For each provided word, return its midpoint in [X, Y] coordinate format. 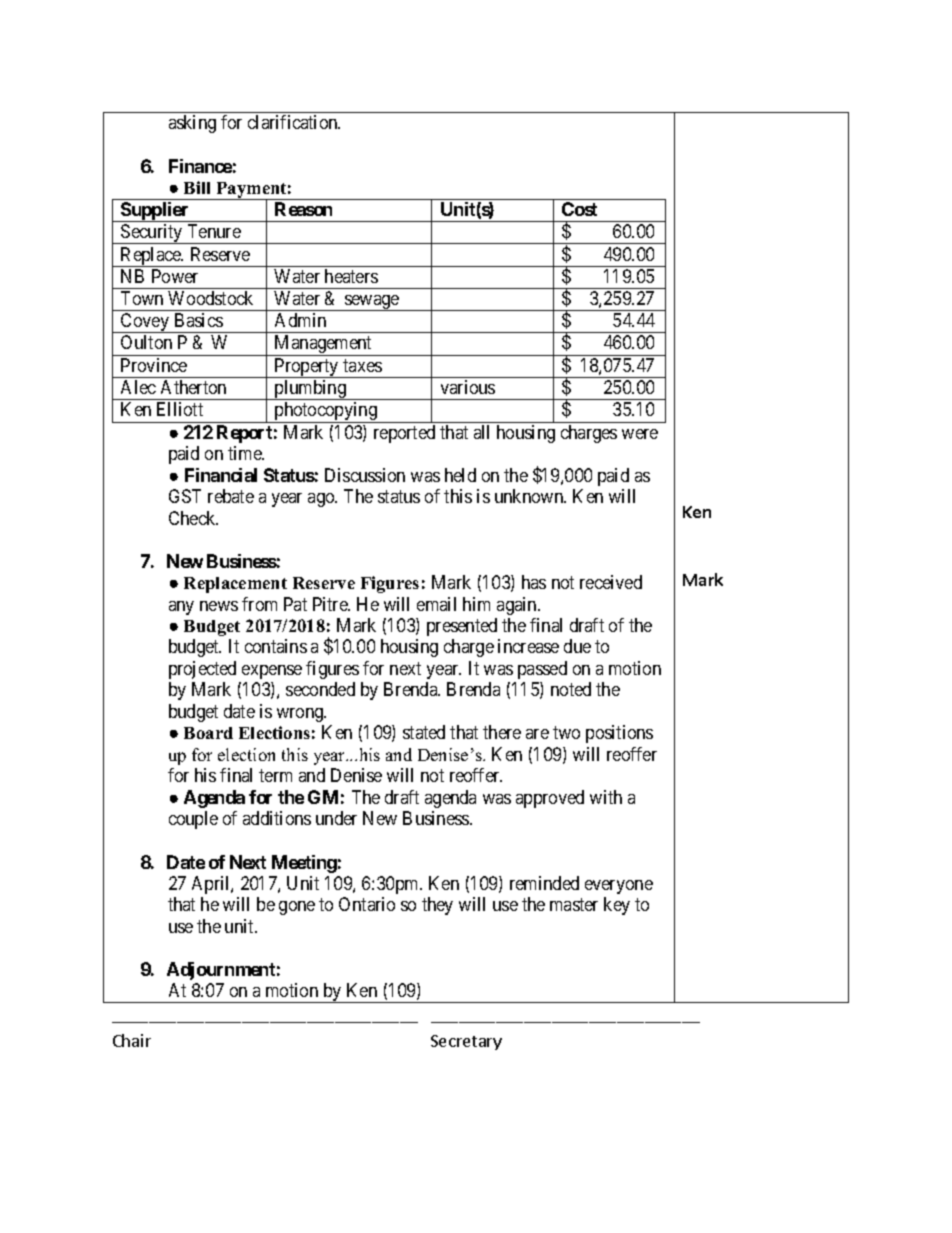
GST [185, 496]
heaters [351, 276]
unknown [530, 496]
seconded [320, 689]
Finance [200, 166]
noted [571, 689]
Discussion [365, 475]
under [336, 818]
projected [202, 670]
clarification [294, 122]
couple [193, 820]
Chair [132, 1040]
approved [550, 799]
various [468, 387]
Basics [199, 320]
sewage [372, 303]
